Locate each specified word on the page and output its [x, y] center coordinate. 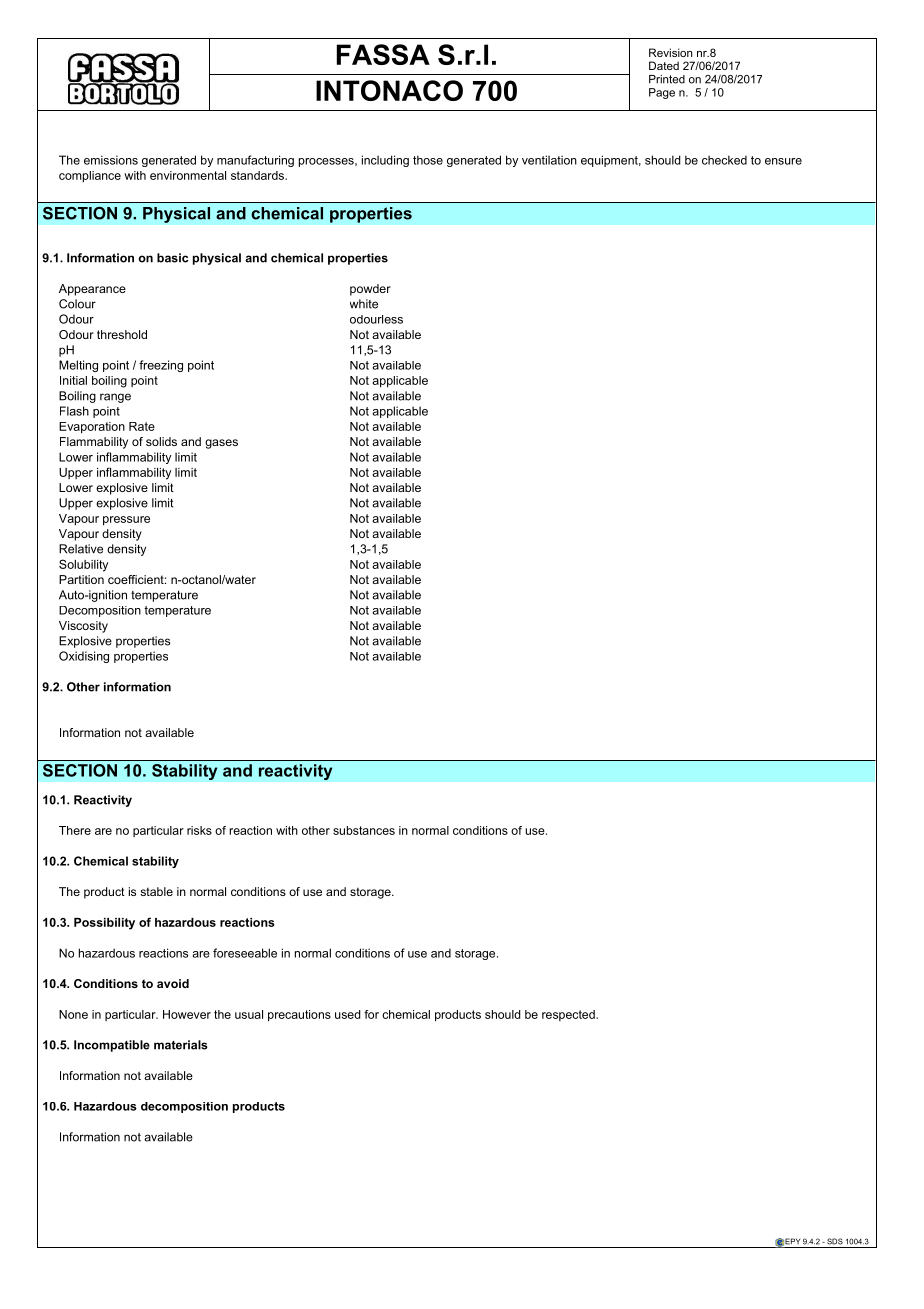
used [348, 1014]
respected [569, 1015]
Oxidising [84, 657]
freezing [161, 366]
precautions [299, 1015]
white [364, 304]
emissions [111, 160]
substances [364, 830]
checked [724, 160]
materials [181, 1045]
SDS [835, 1241]
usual [249, 1014]
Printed [667, 79]
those [428, 160]
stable [156, 891]
